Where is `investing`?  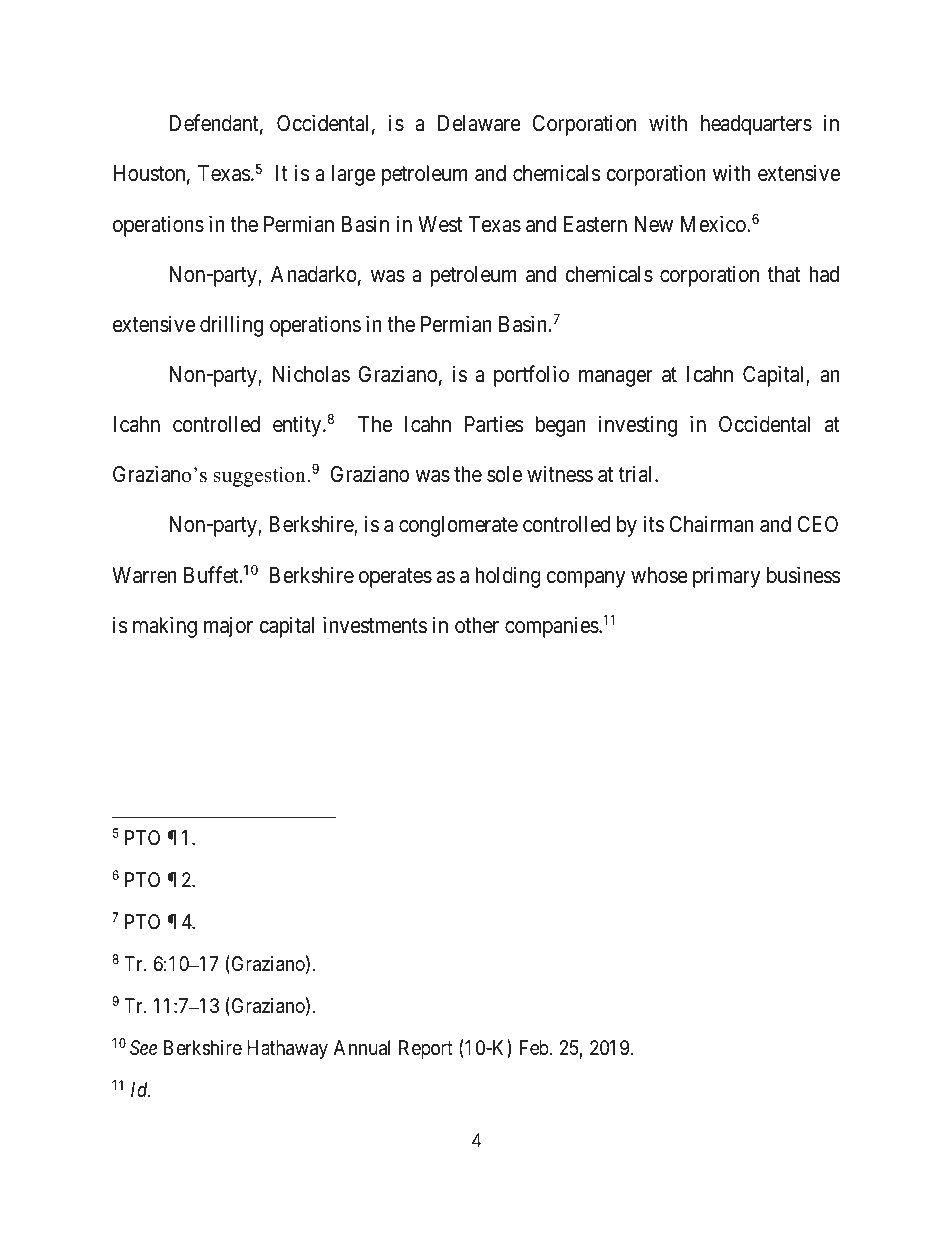
investing is located at coordinates (638, 426).
